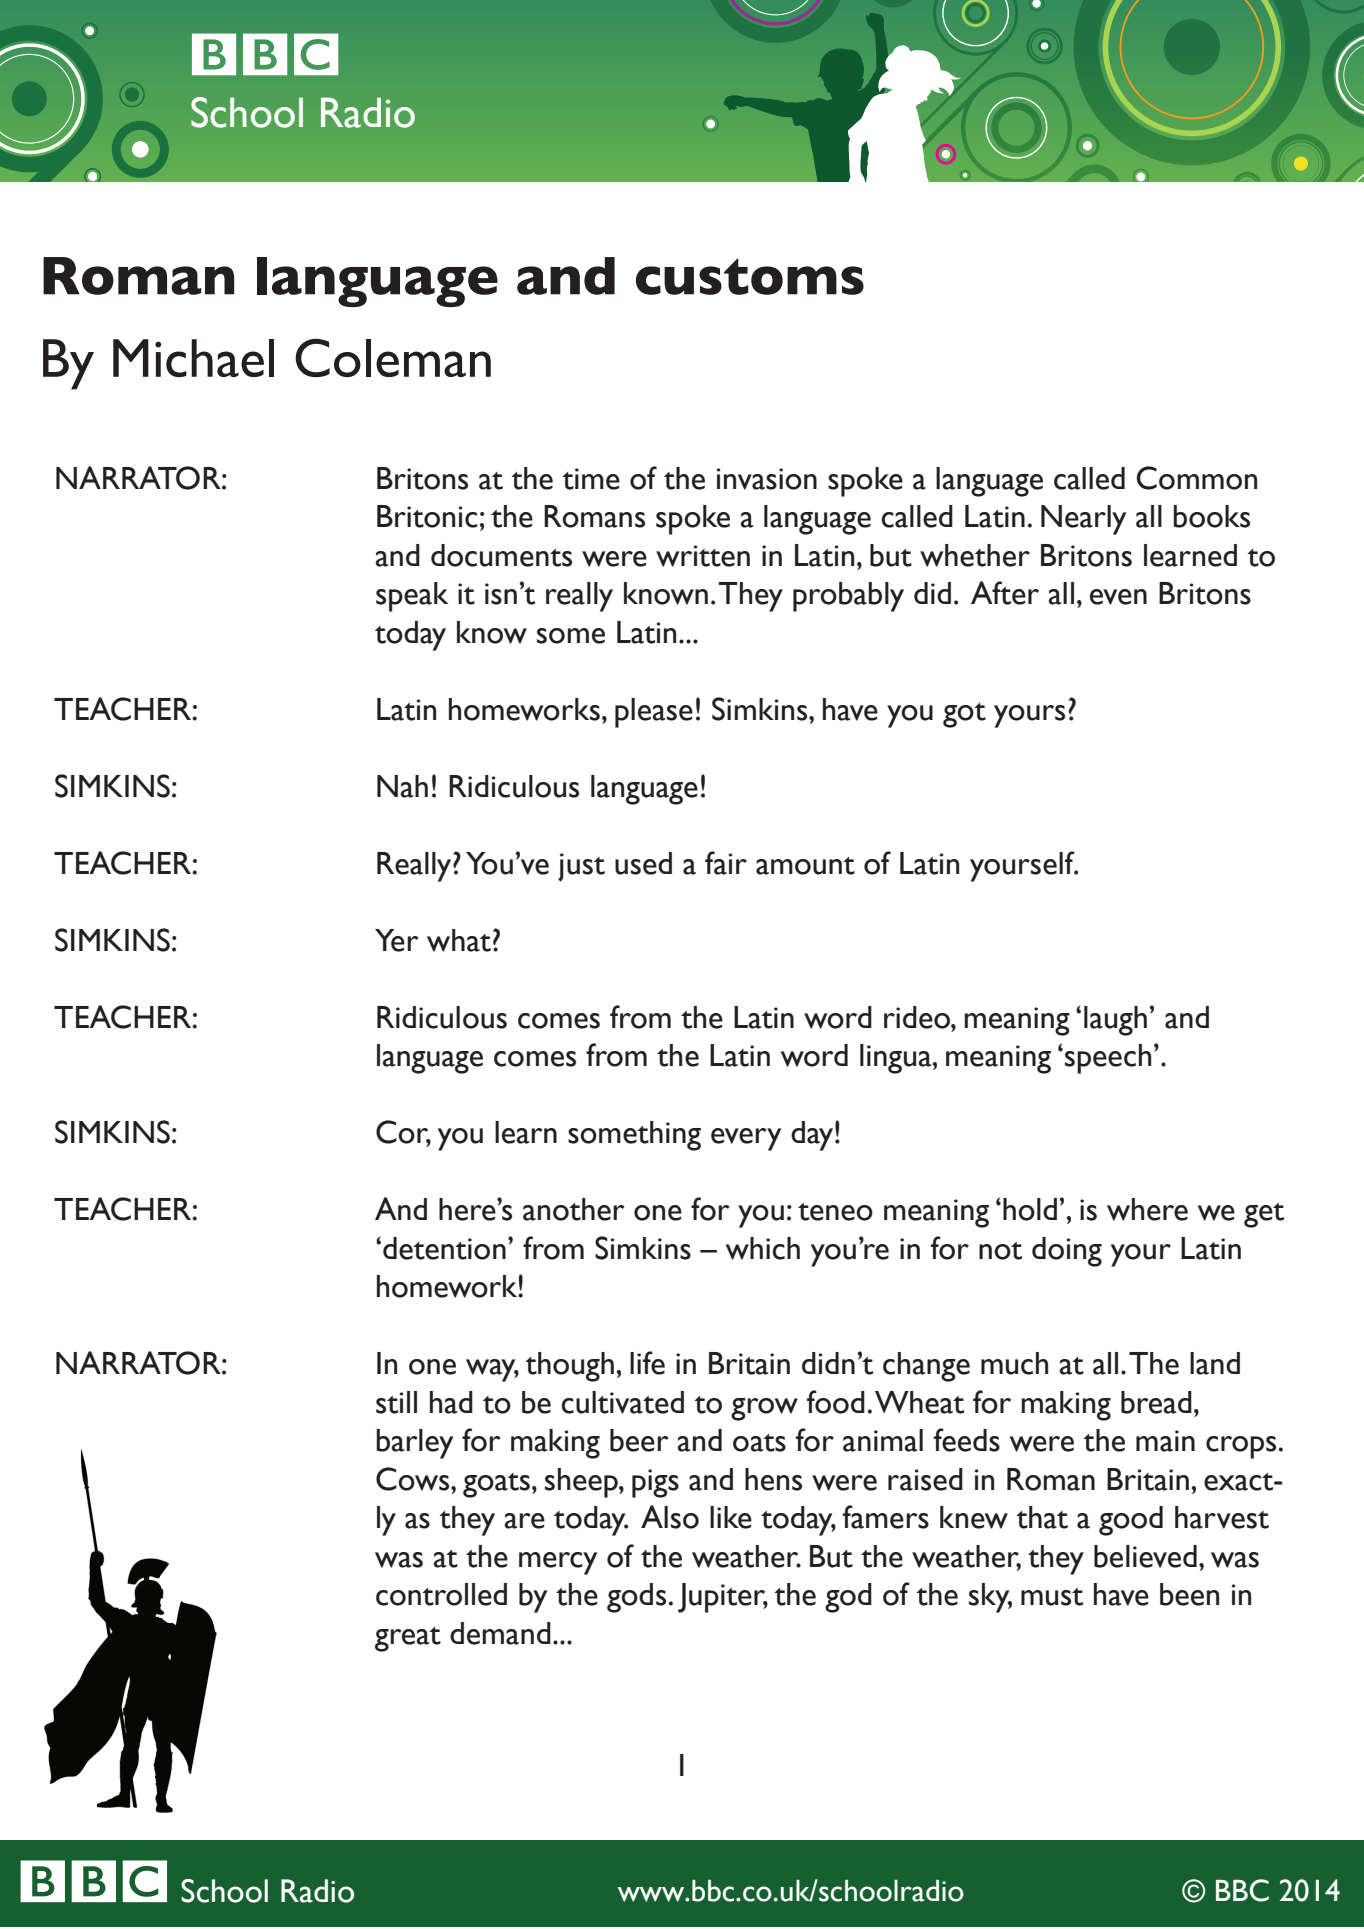  I want to click on Coleman, so click(393, 357).
